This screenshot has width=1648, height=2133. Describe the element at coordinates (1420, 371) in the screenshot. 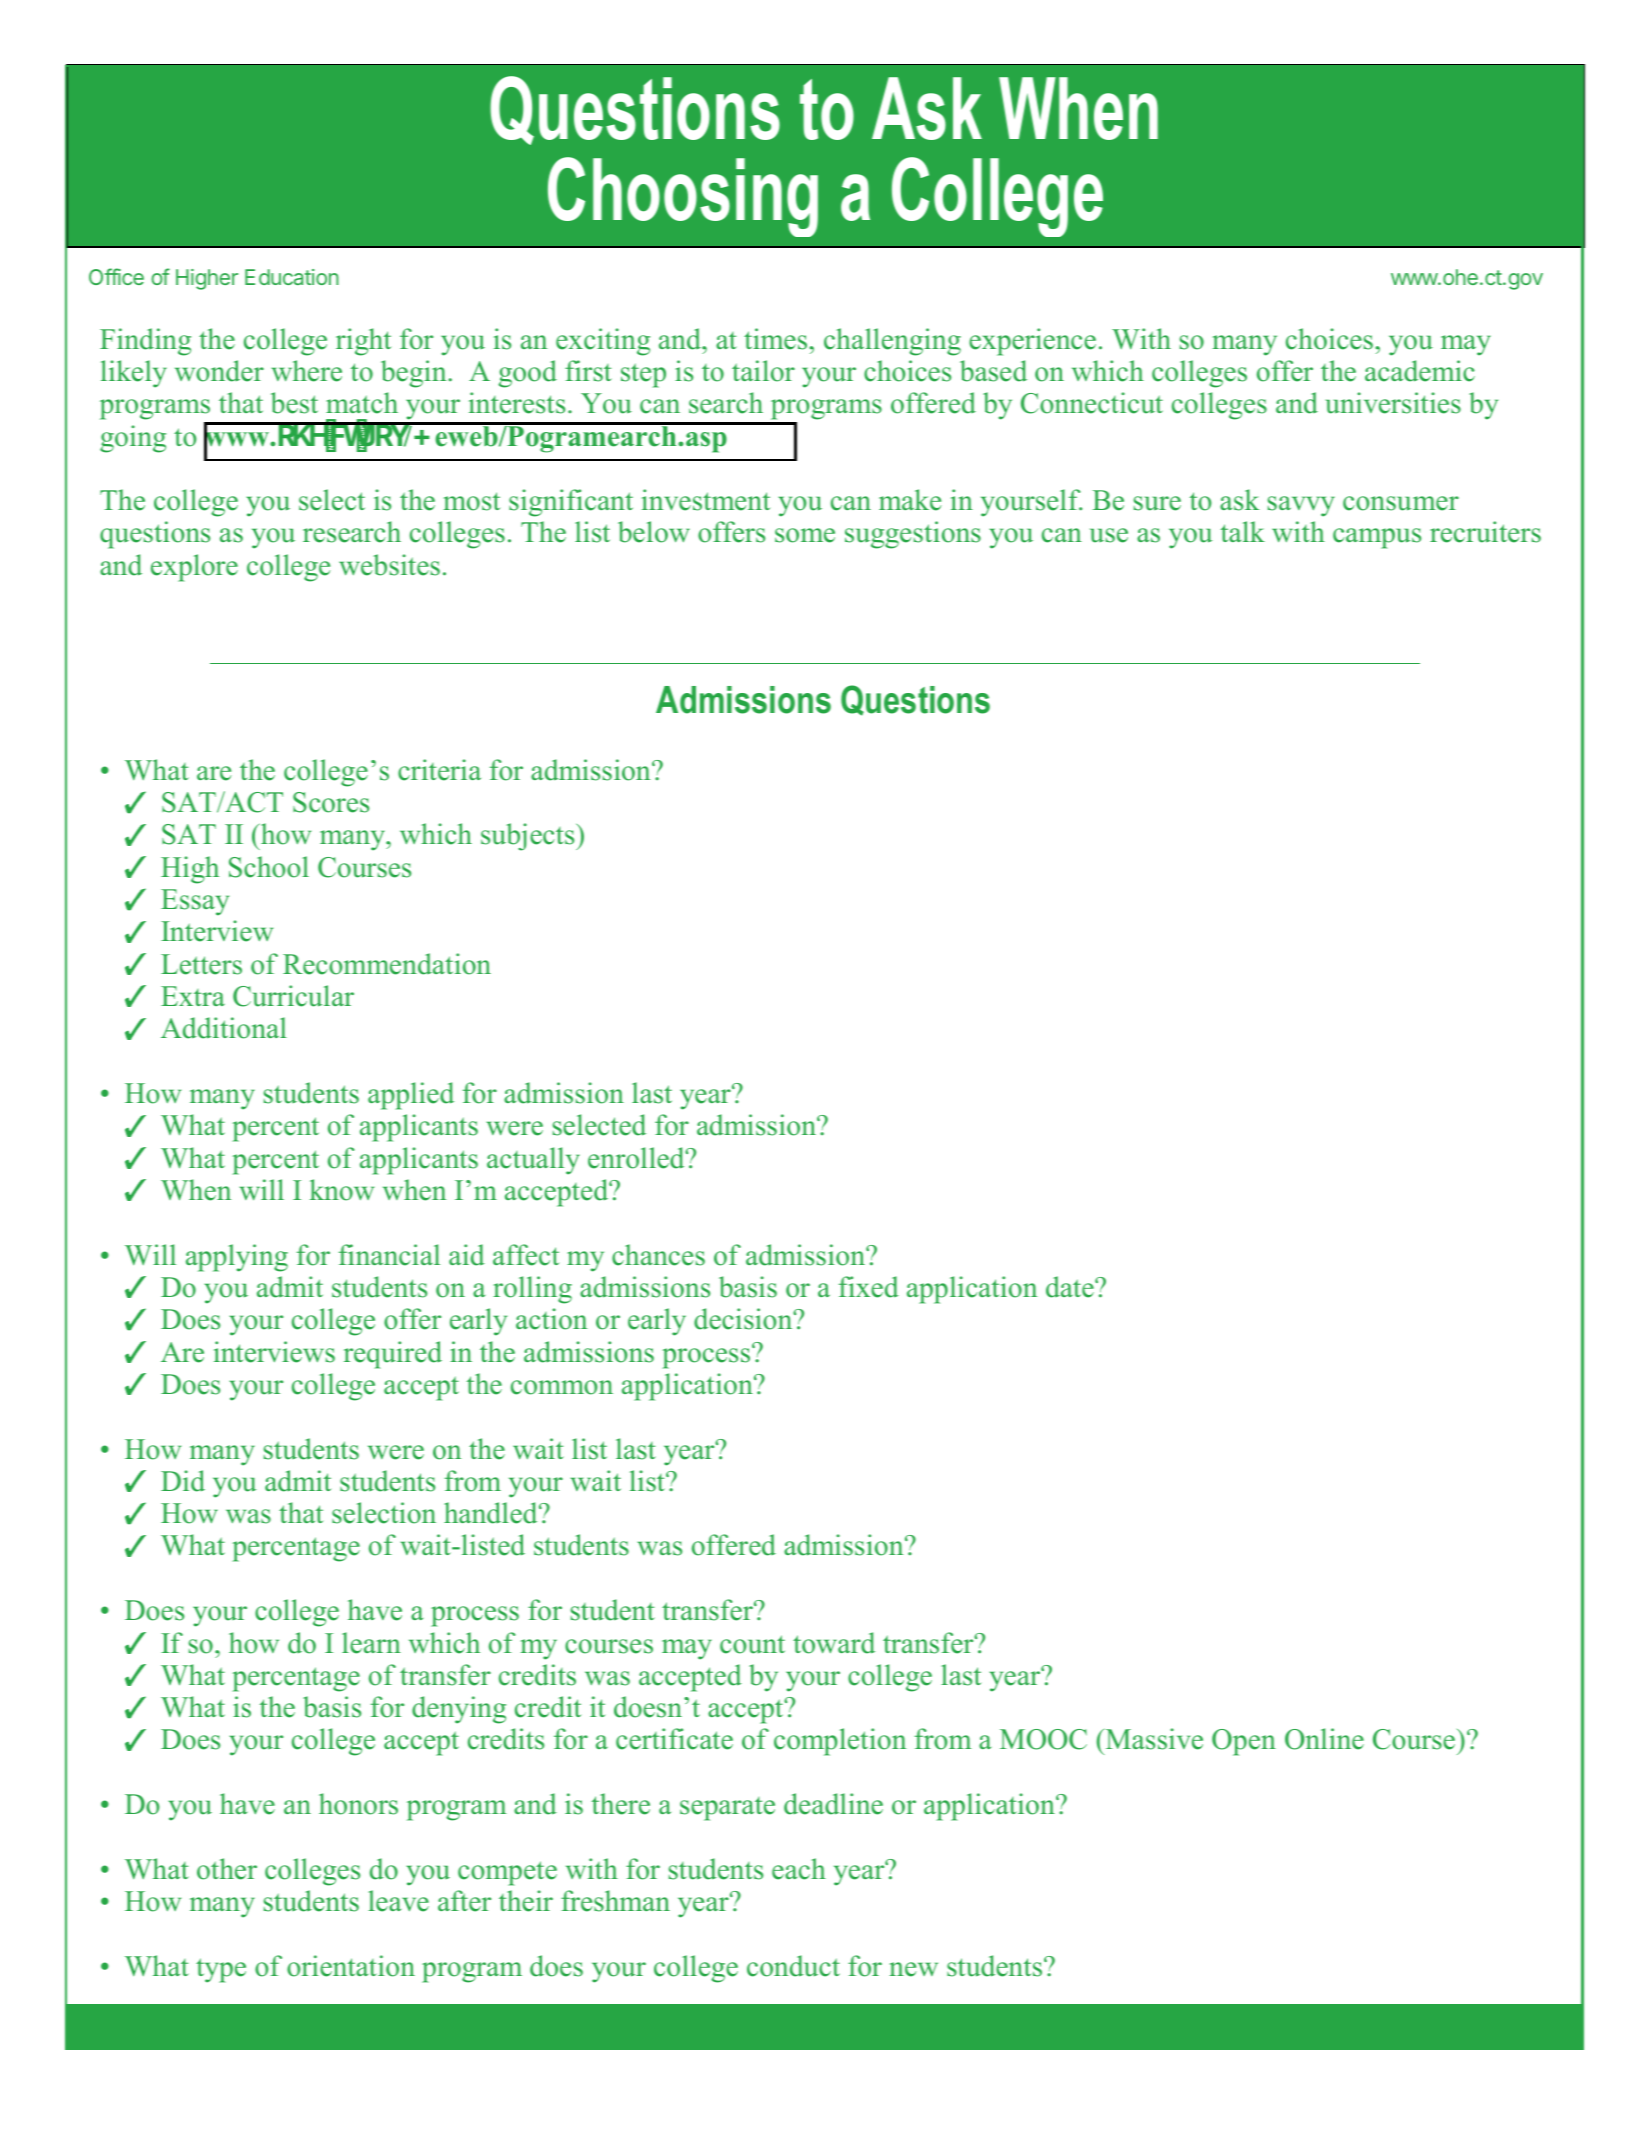

I see `academic` at that location.
